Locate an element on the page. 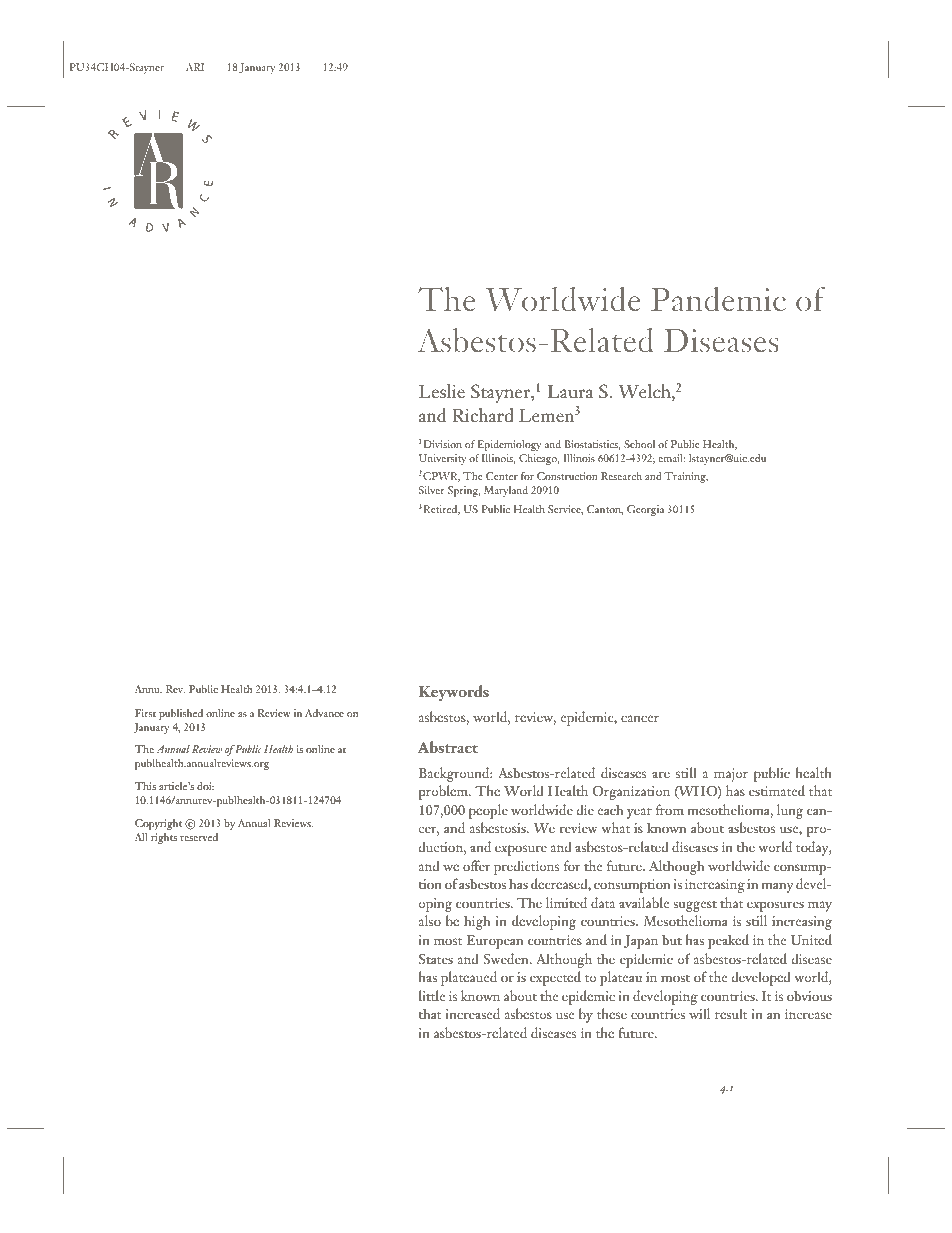 This page has height=1233, width=952. Laura is located at coordinates (570, 391).
